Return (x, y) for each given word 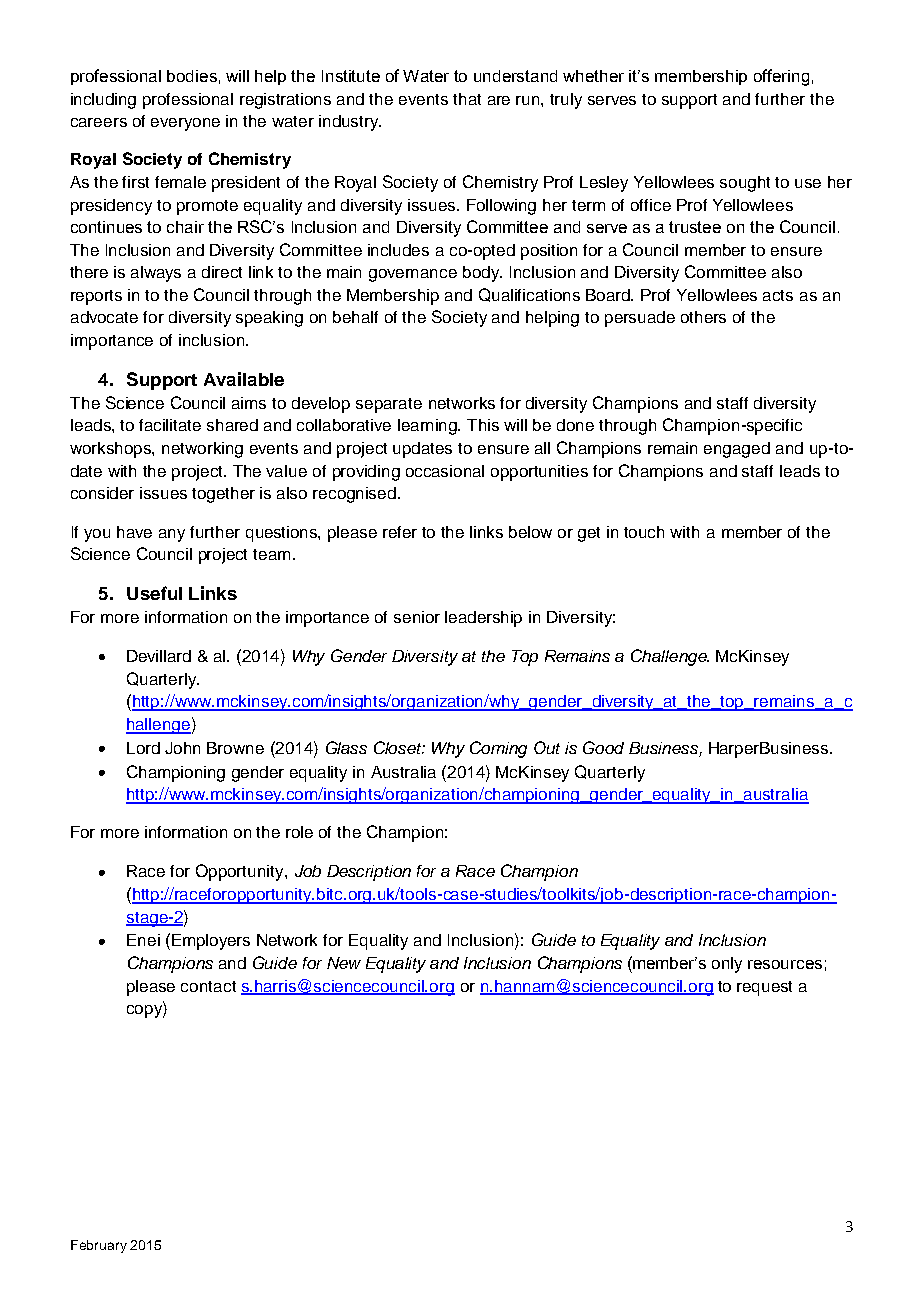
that (467, 99)
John (182, 748)
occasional (445, 471)
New (344, 963)
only (727, 965)
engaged (737, 450)
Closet (399, 747)
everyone (185, 124)
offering (781, 77)
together (223, 495)
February (99, 1246)
